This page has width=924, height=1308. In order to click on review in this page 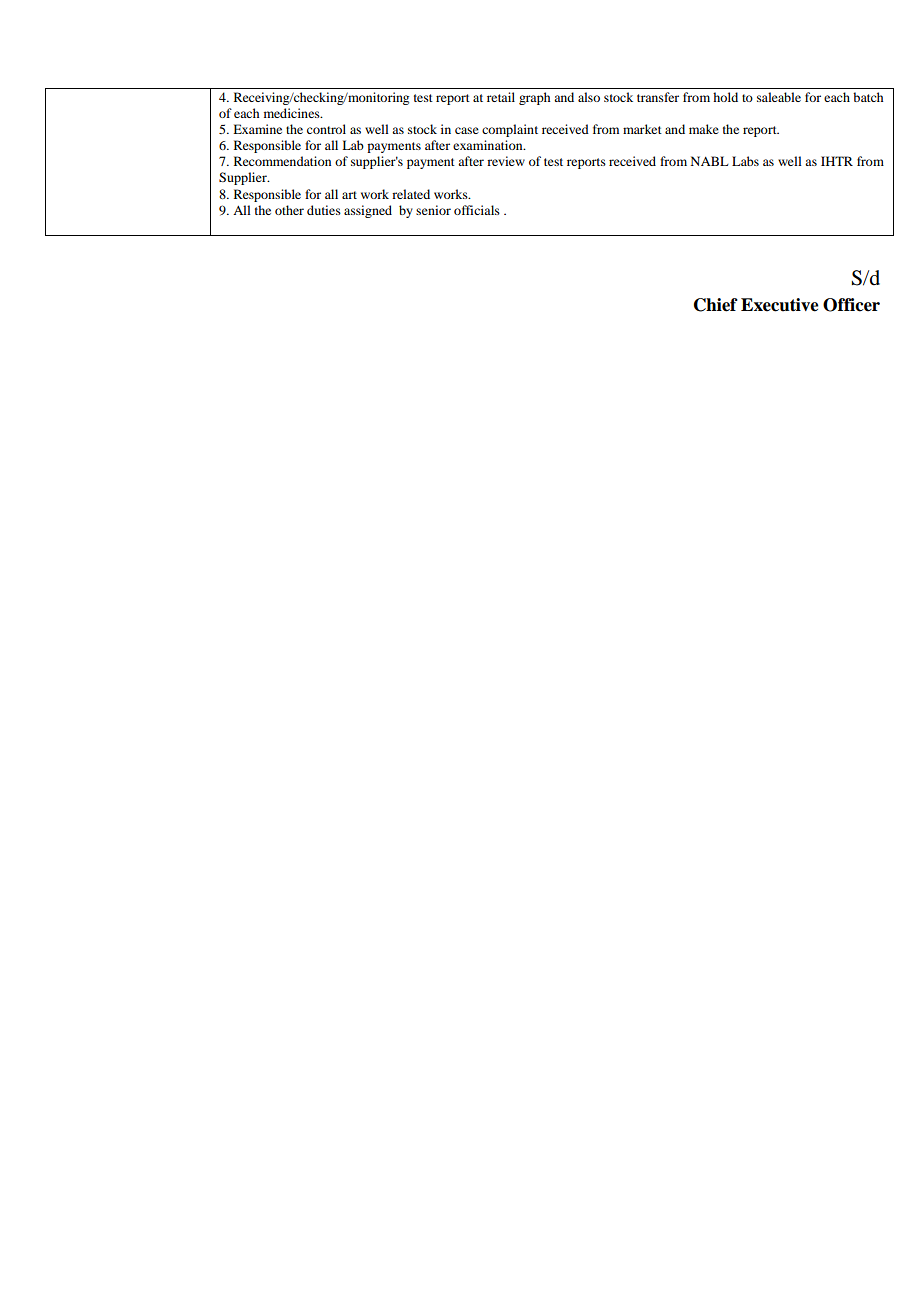, I will do `click(506, 161)`.
